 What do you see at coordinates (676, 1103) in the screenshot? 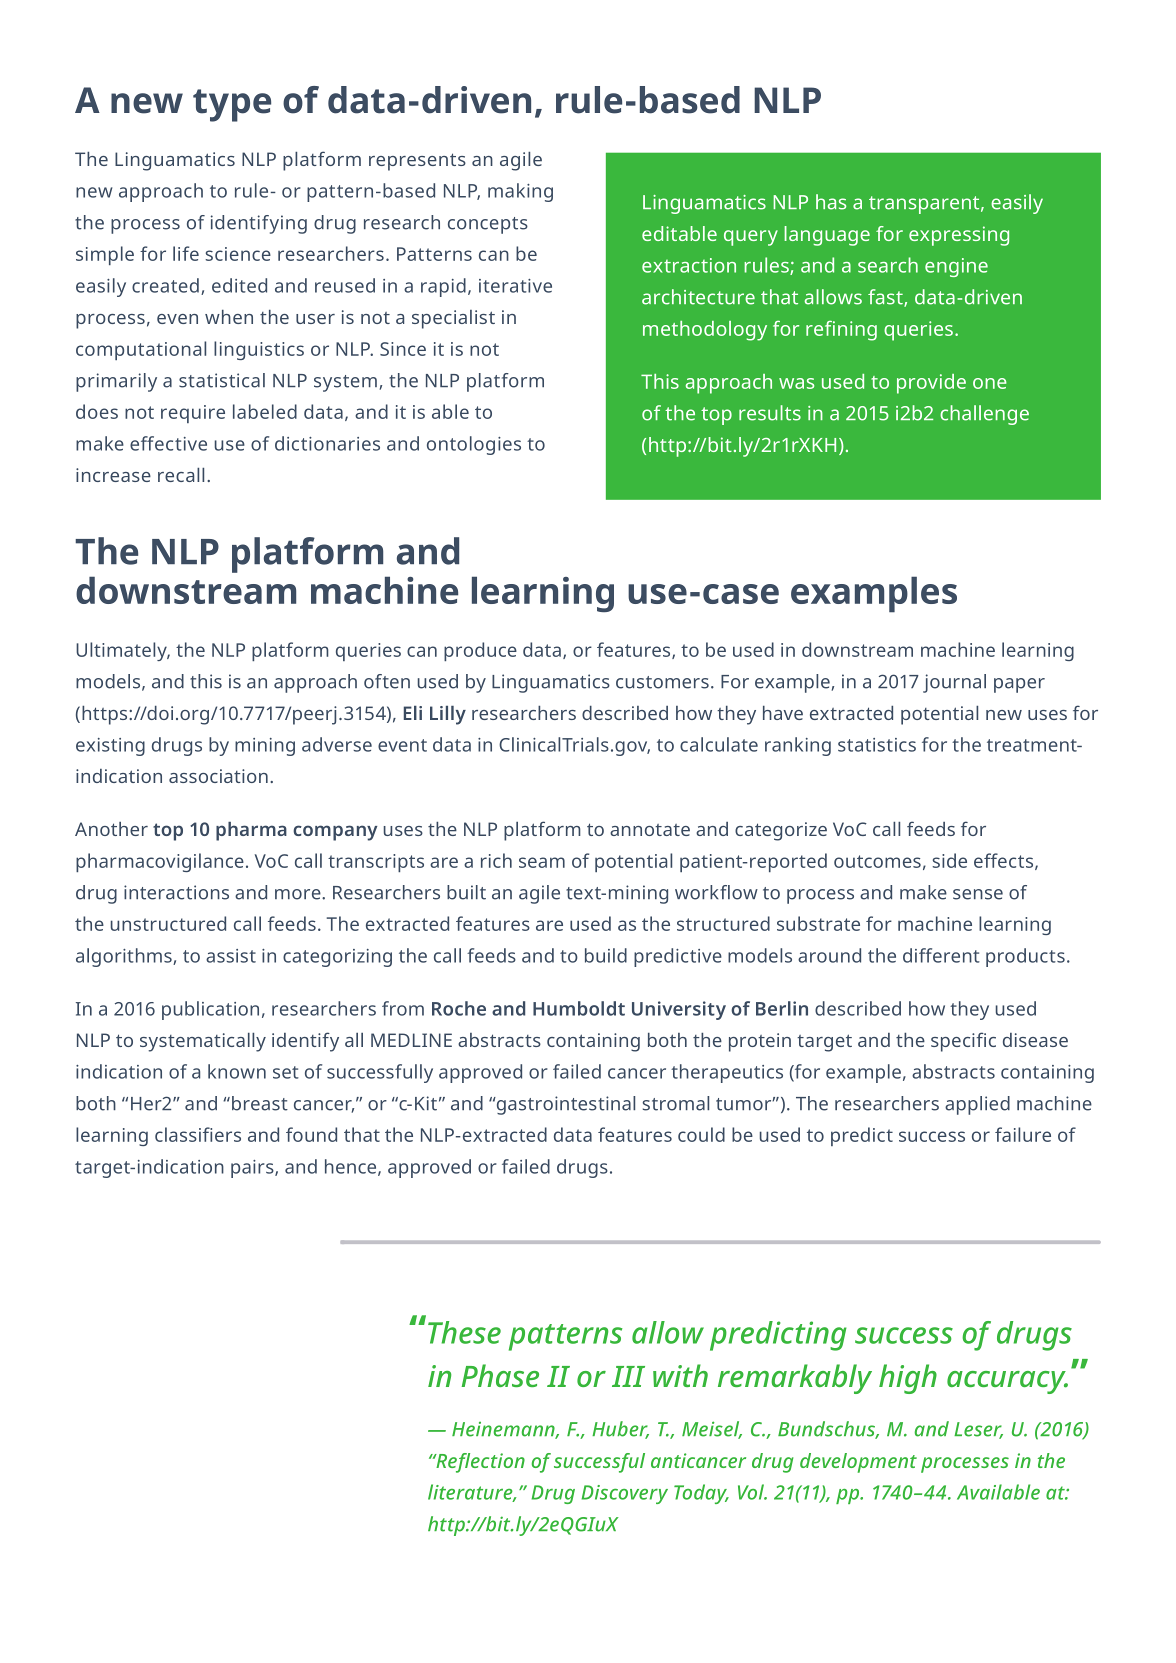
I see `stromal` at bounding box center [676, 1103].
